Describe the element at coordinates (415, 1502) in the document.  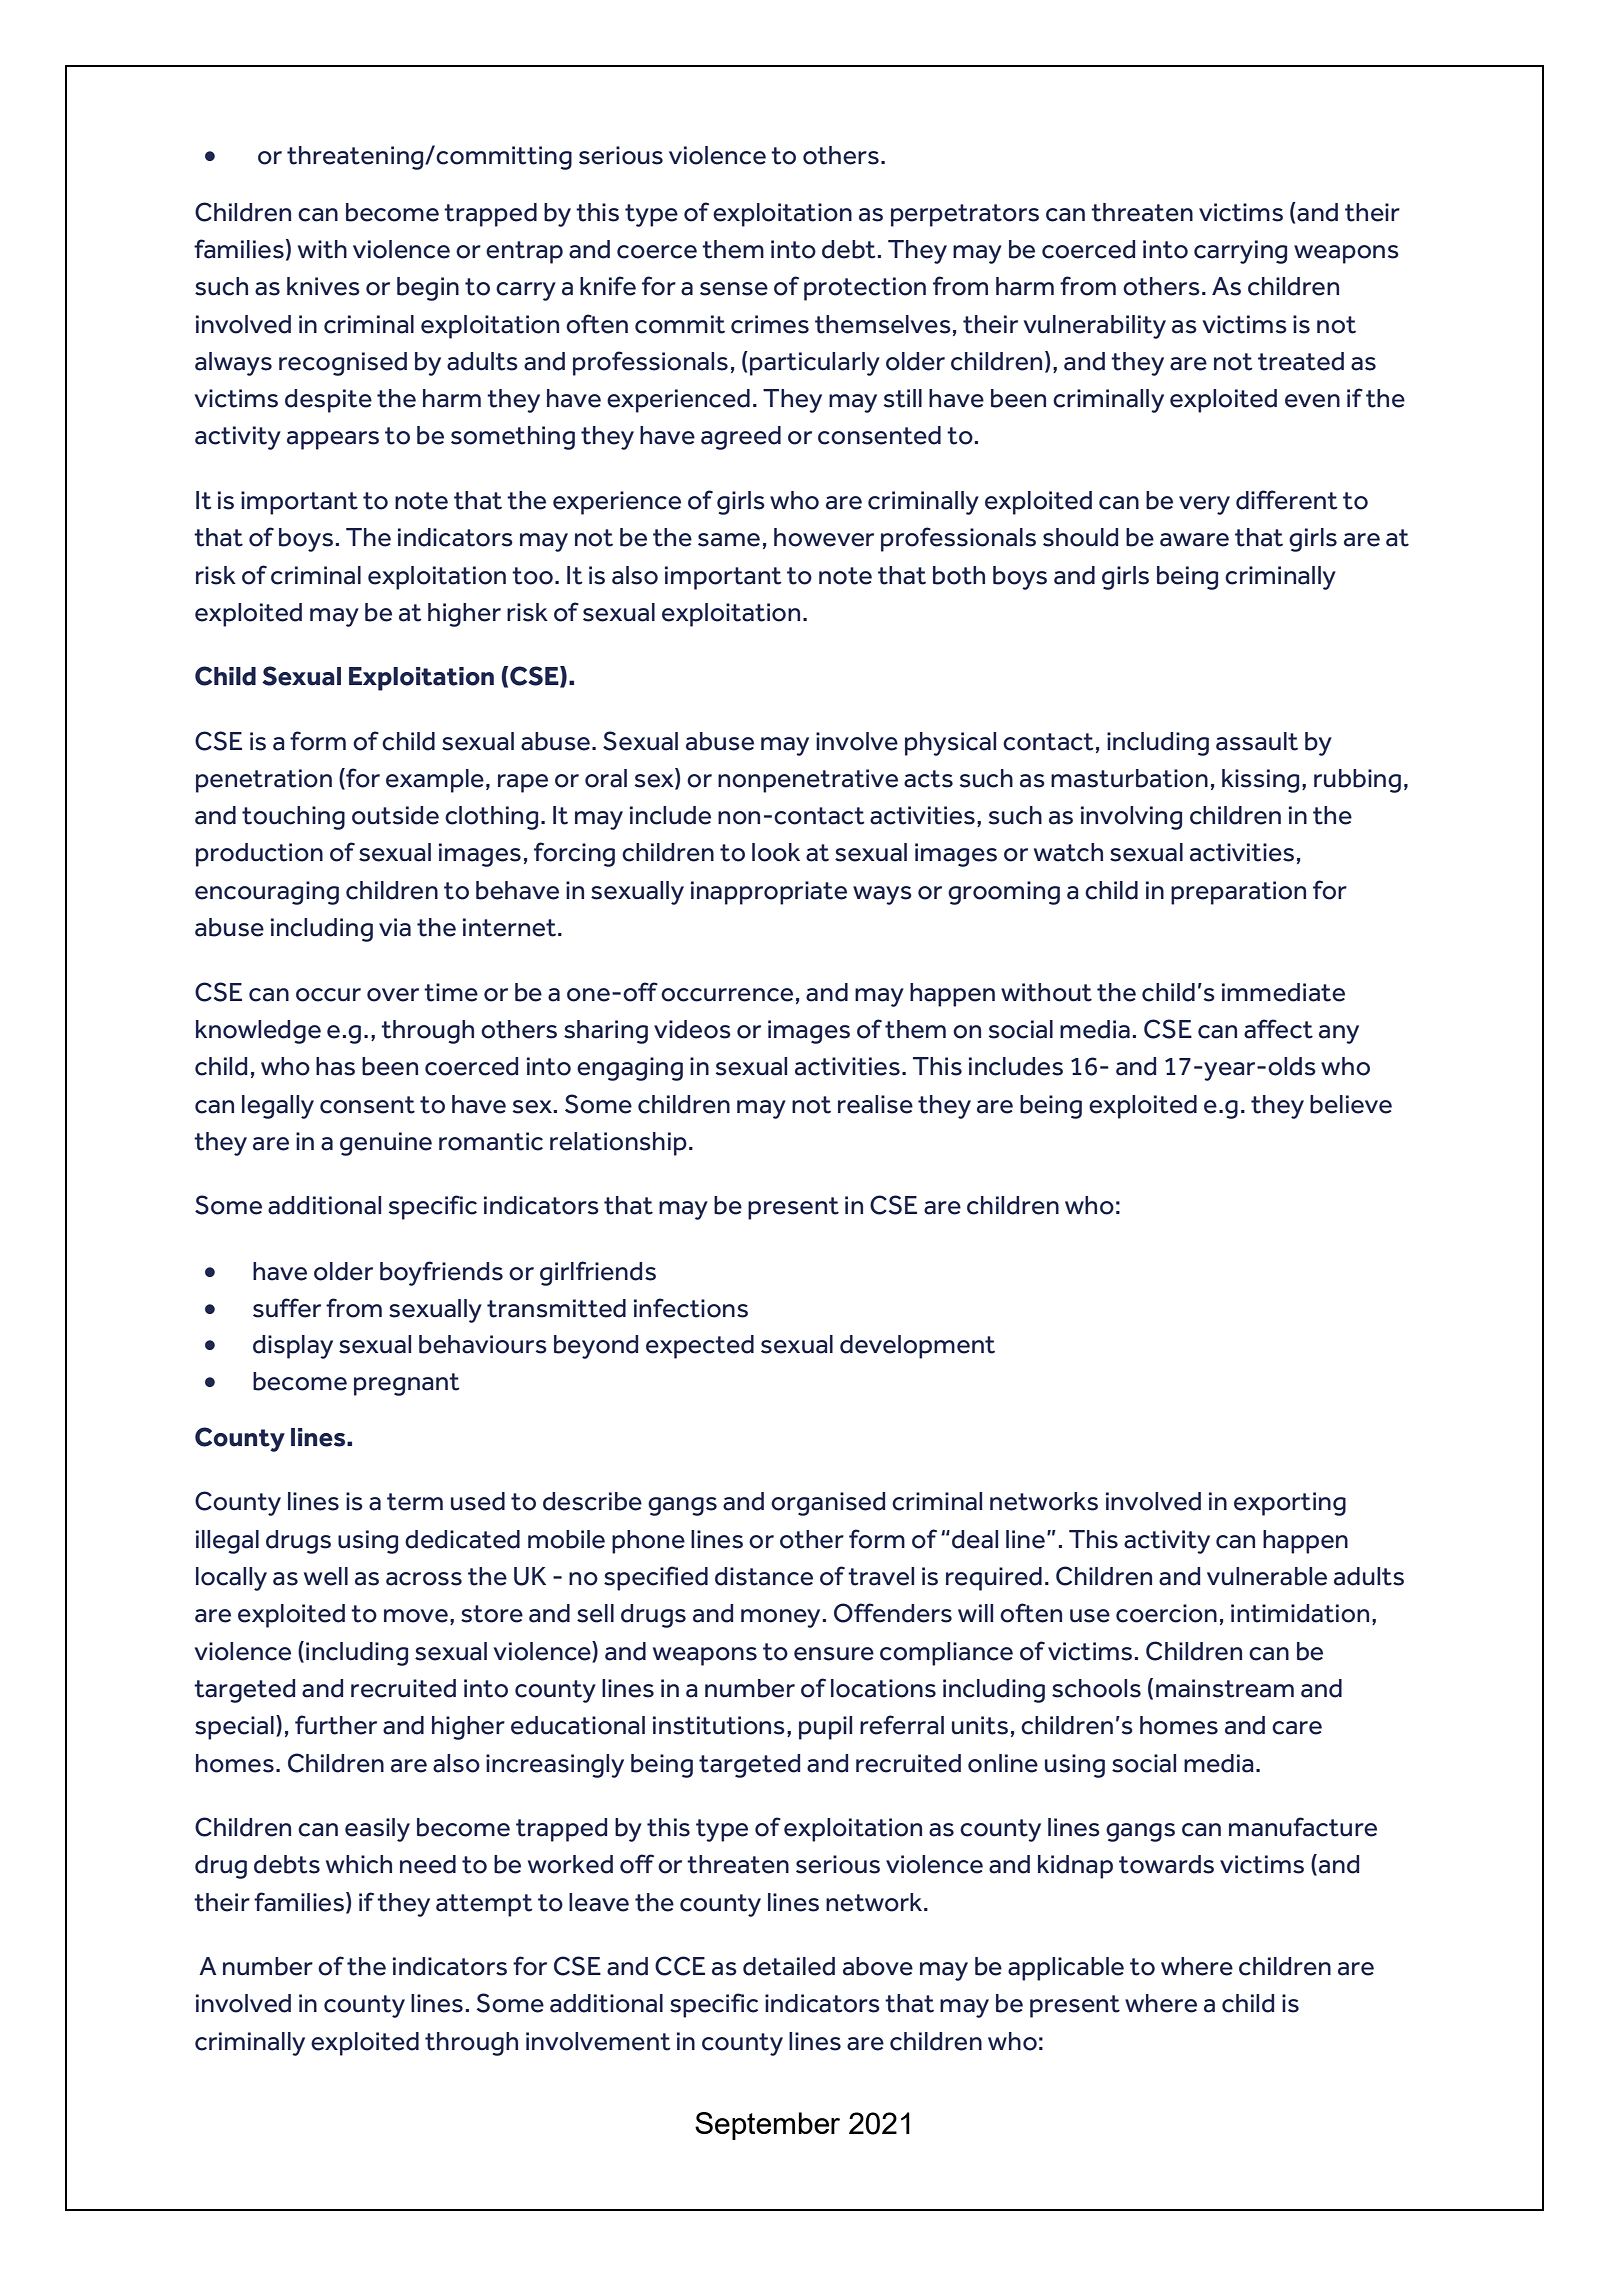
I see `term` at that location.
